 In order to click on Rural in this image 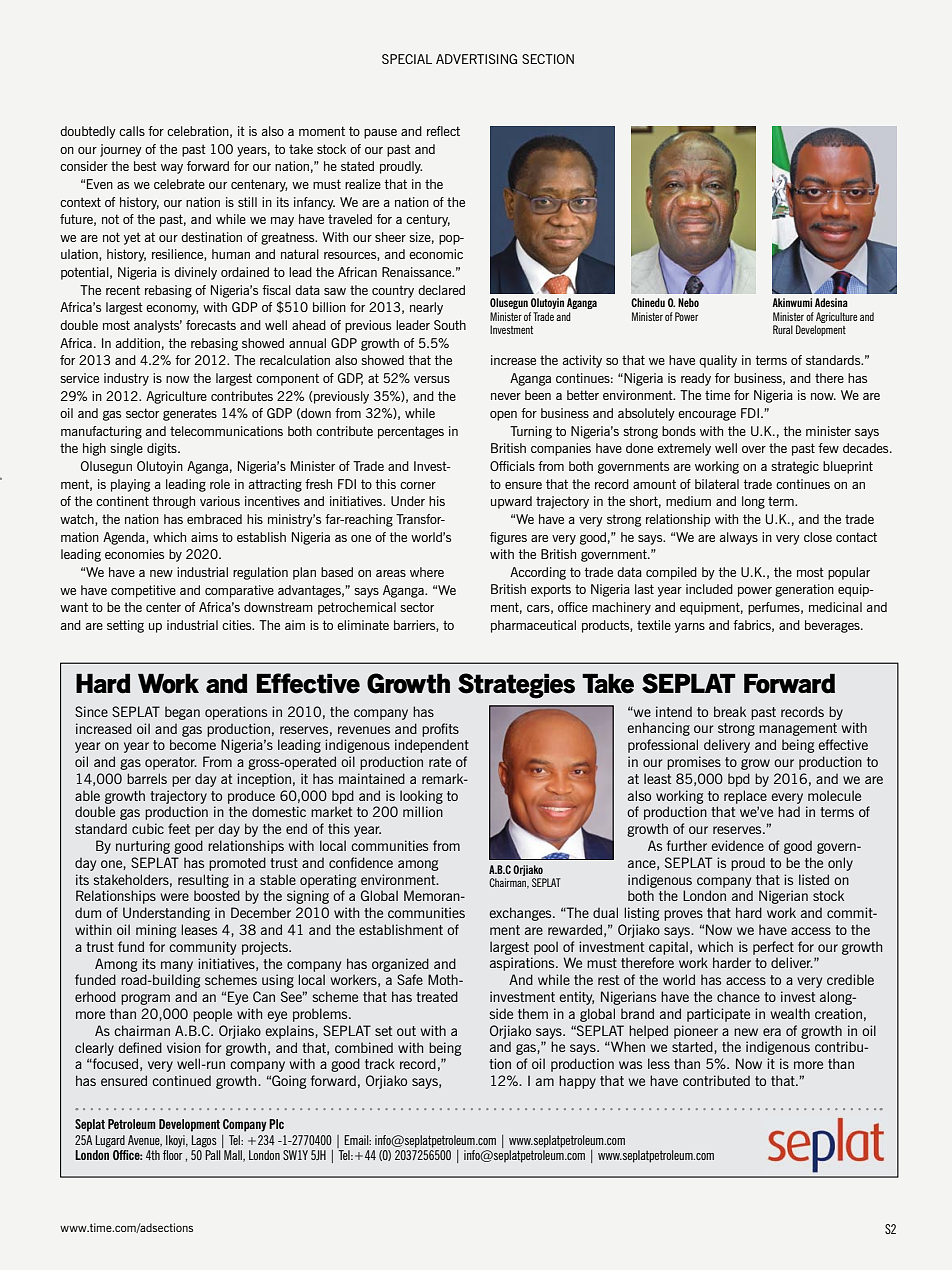, I will do `click(783, 329)`.
